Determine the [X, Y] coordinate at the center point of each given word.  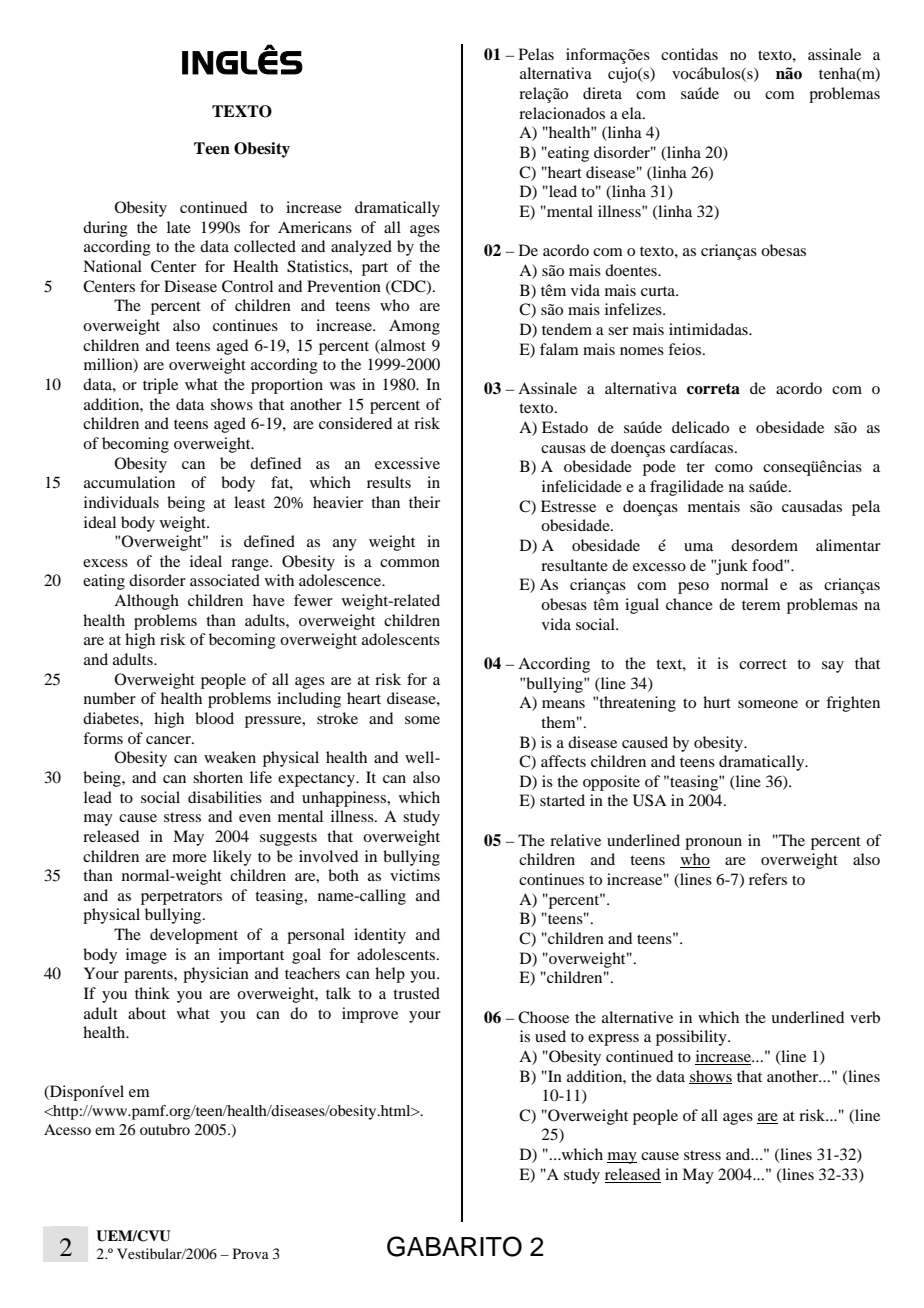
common [410, 563]
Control [247, 286]
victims [415, 875]
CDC [408, 287]
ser [618, 331]
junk [731, 567]
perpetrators [181, 898]
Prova [251, 1253]
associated [225, 580]
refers [768, 879]
